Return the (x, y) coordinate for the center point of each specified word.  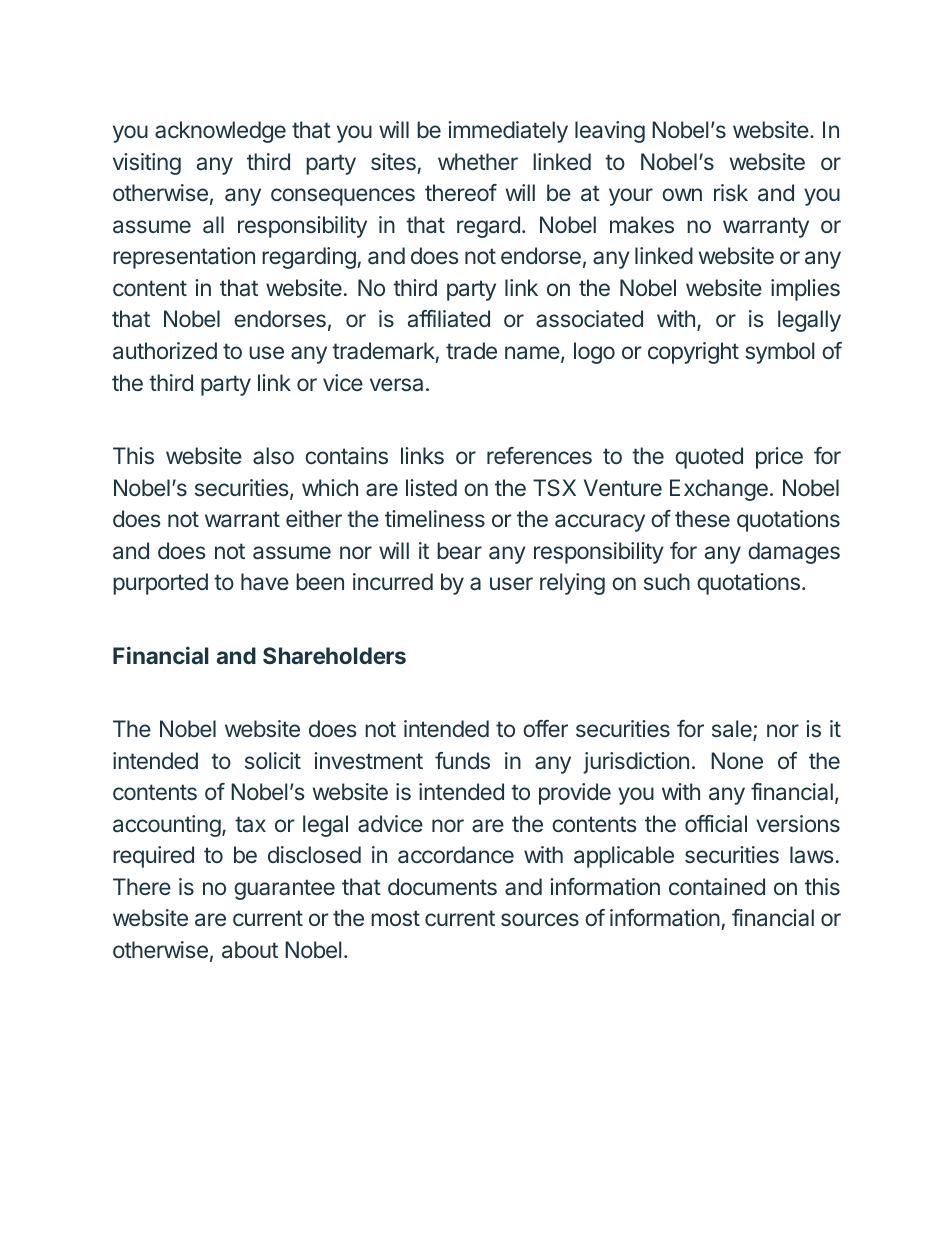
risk (731, 192)
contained (717, 887)
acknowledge (220, 132)
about (250, 950)
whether (478, 161)
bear (459, 551)
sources (540, 919)
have (265, 582)
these (702, 518)
